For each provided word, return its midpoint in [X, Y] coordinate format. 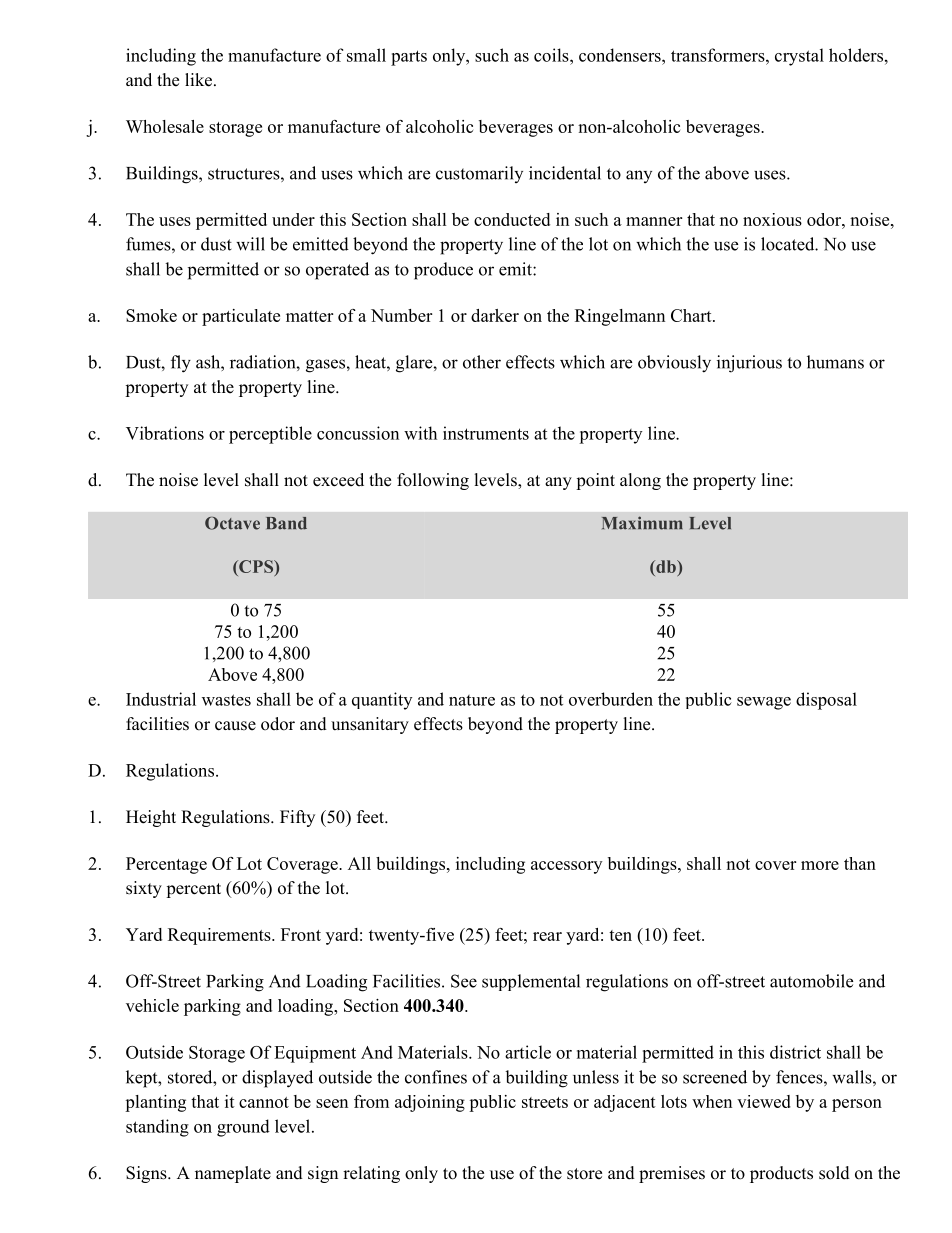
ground [243, 1128]
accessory [566, 867]
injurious [749, 364]
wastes [226, 700]
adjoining [430, 1103]
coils [552, 55]
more [820, 865]
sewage [764, 703]
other [482, 362]
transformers [719, 55]
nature [472, 700]
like [198, 80]
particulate [241, 317]
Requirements [220, 936]
